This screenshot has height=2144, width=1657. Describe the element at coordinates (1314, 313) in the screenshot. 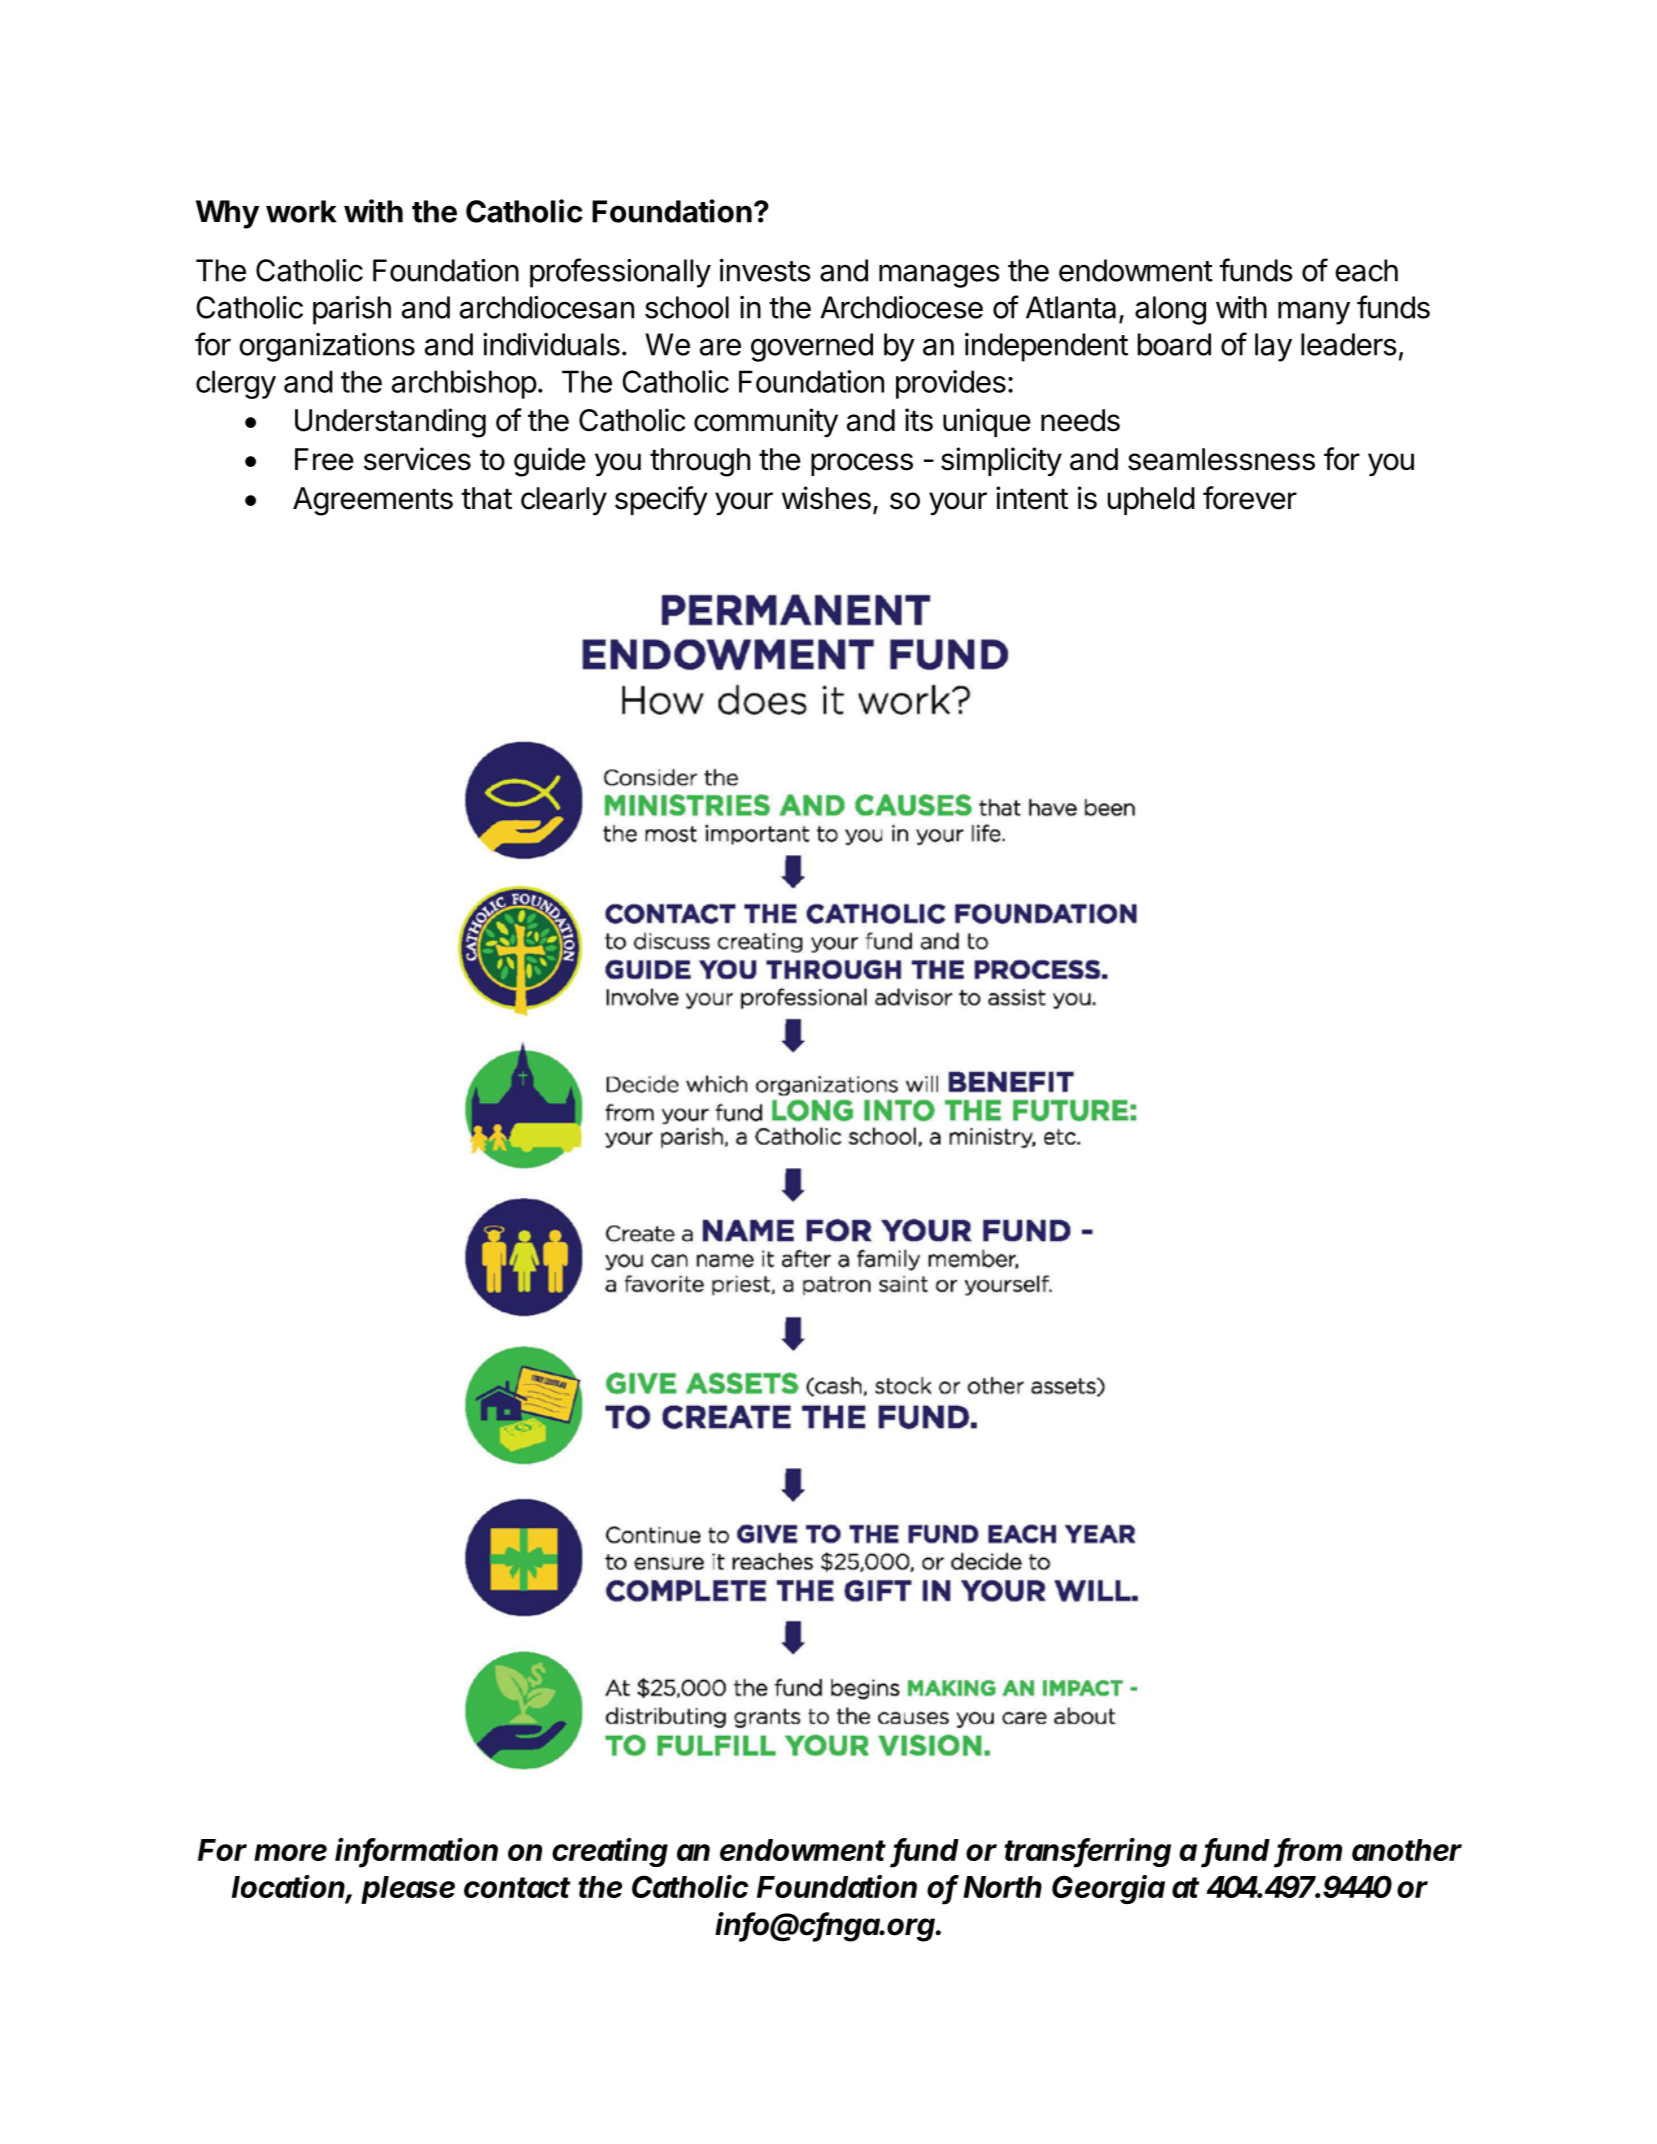

I see `many` at that location.
